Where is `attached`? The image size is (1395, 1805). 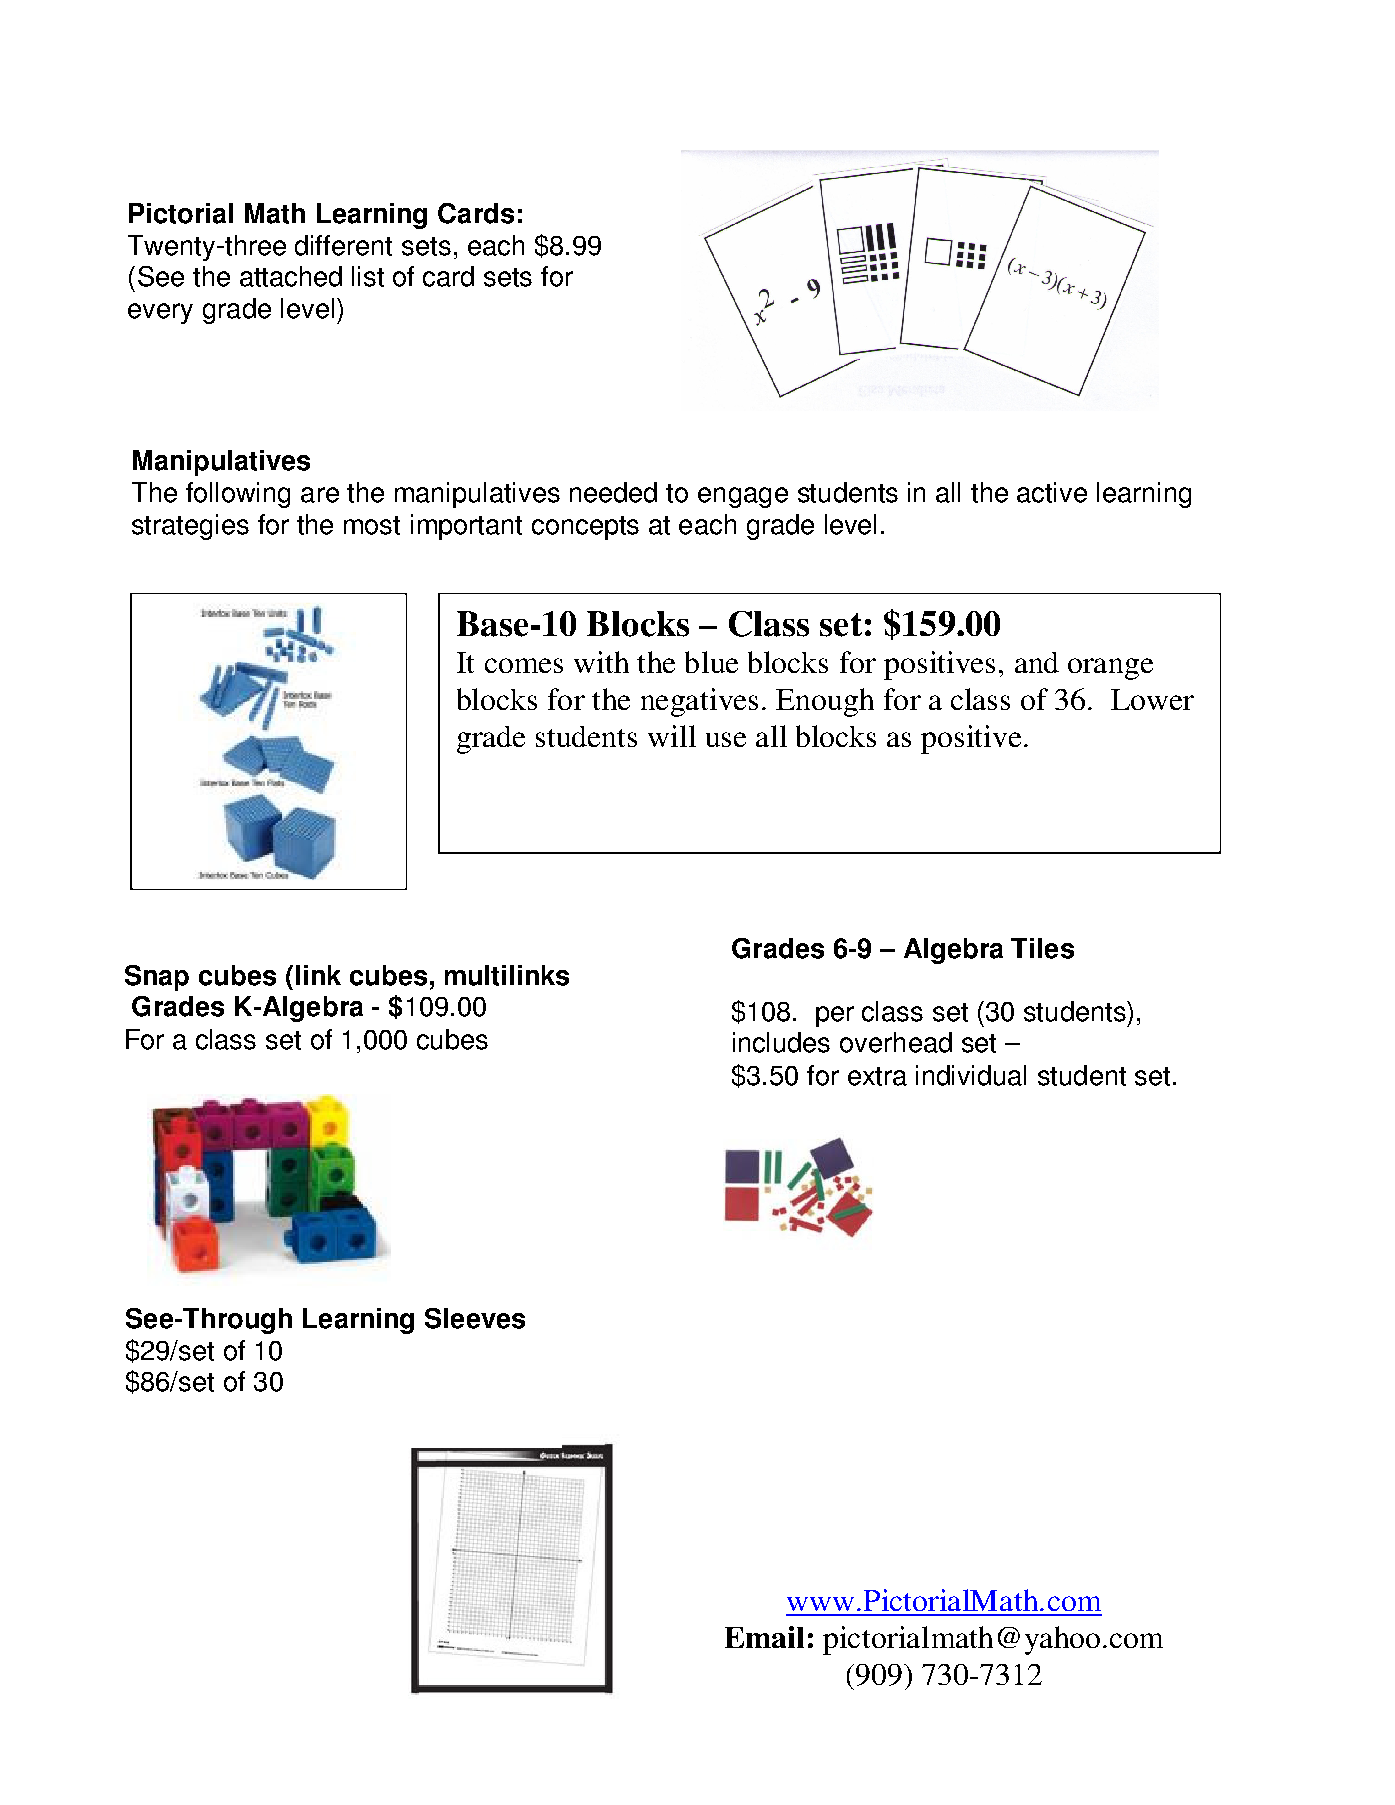
attached is located at coordinates (291, 276).
